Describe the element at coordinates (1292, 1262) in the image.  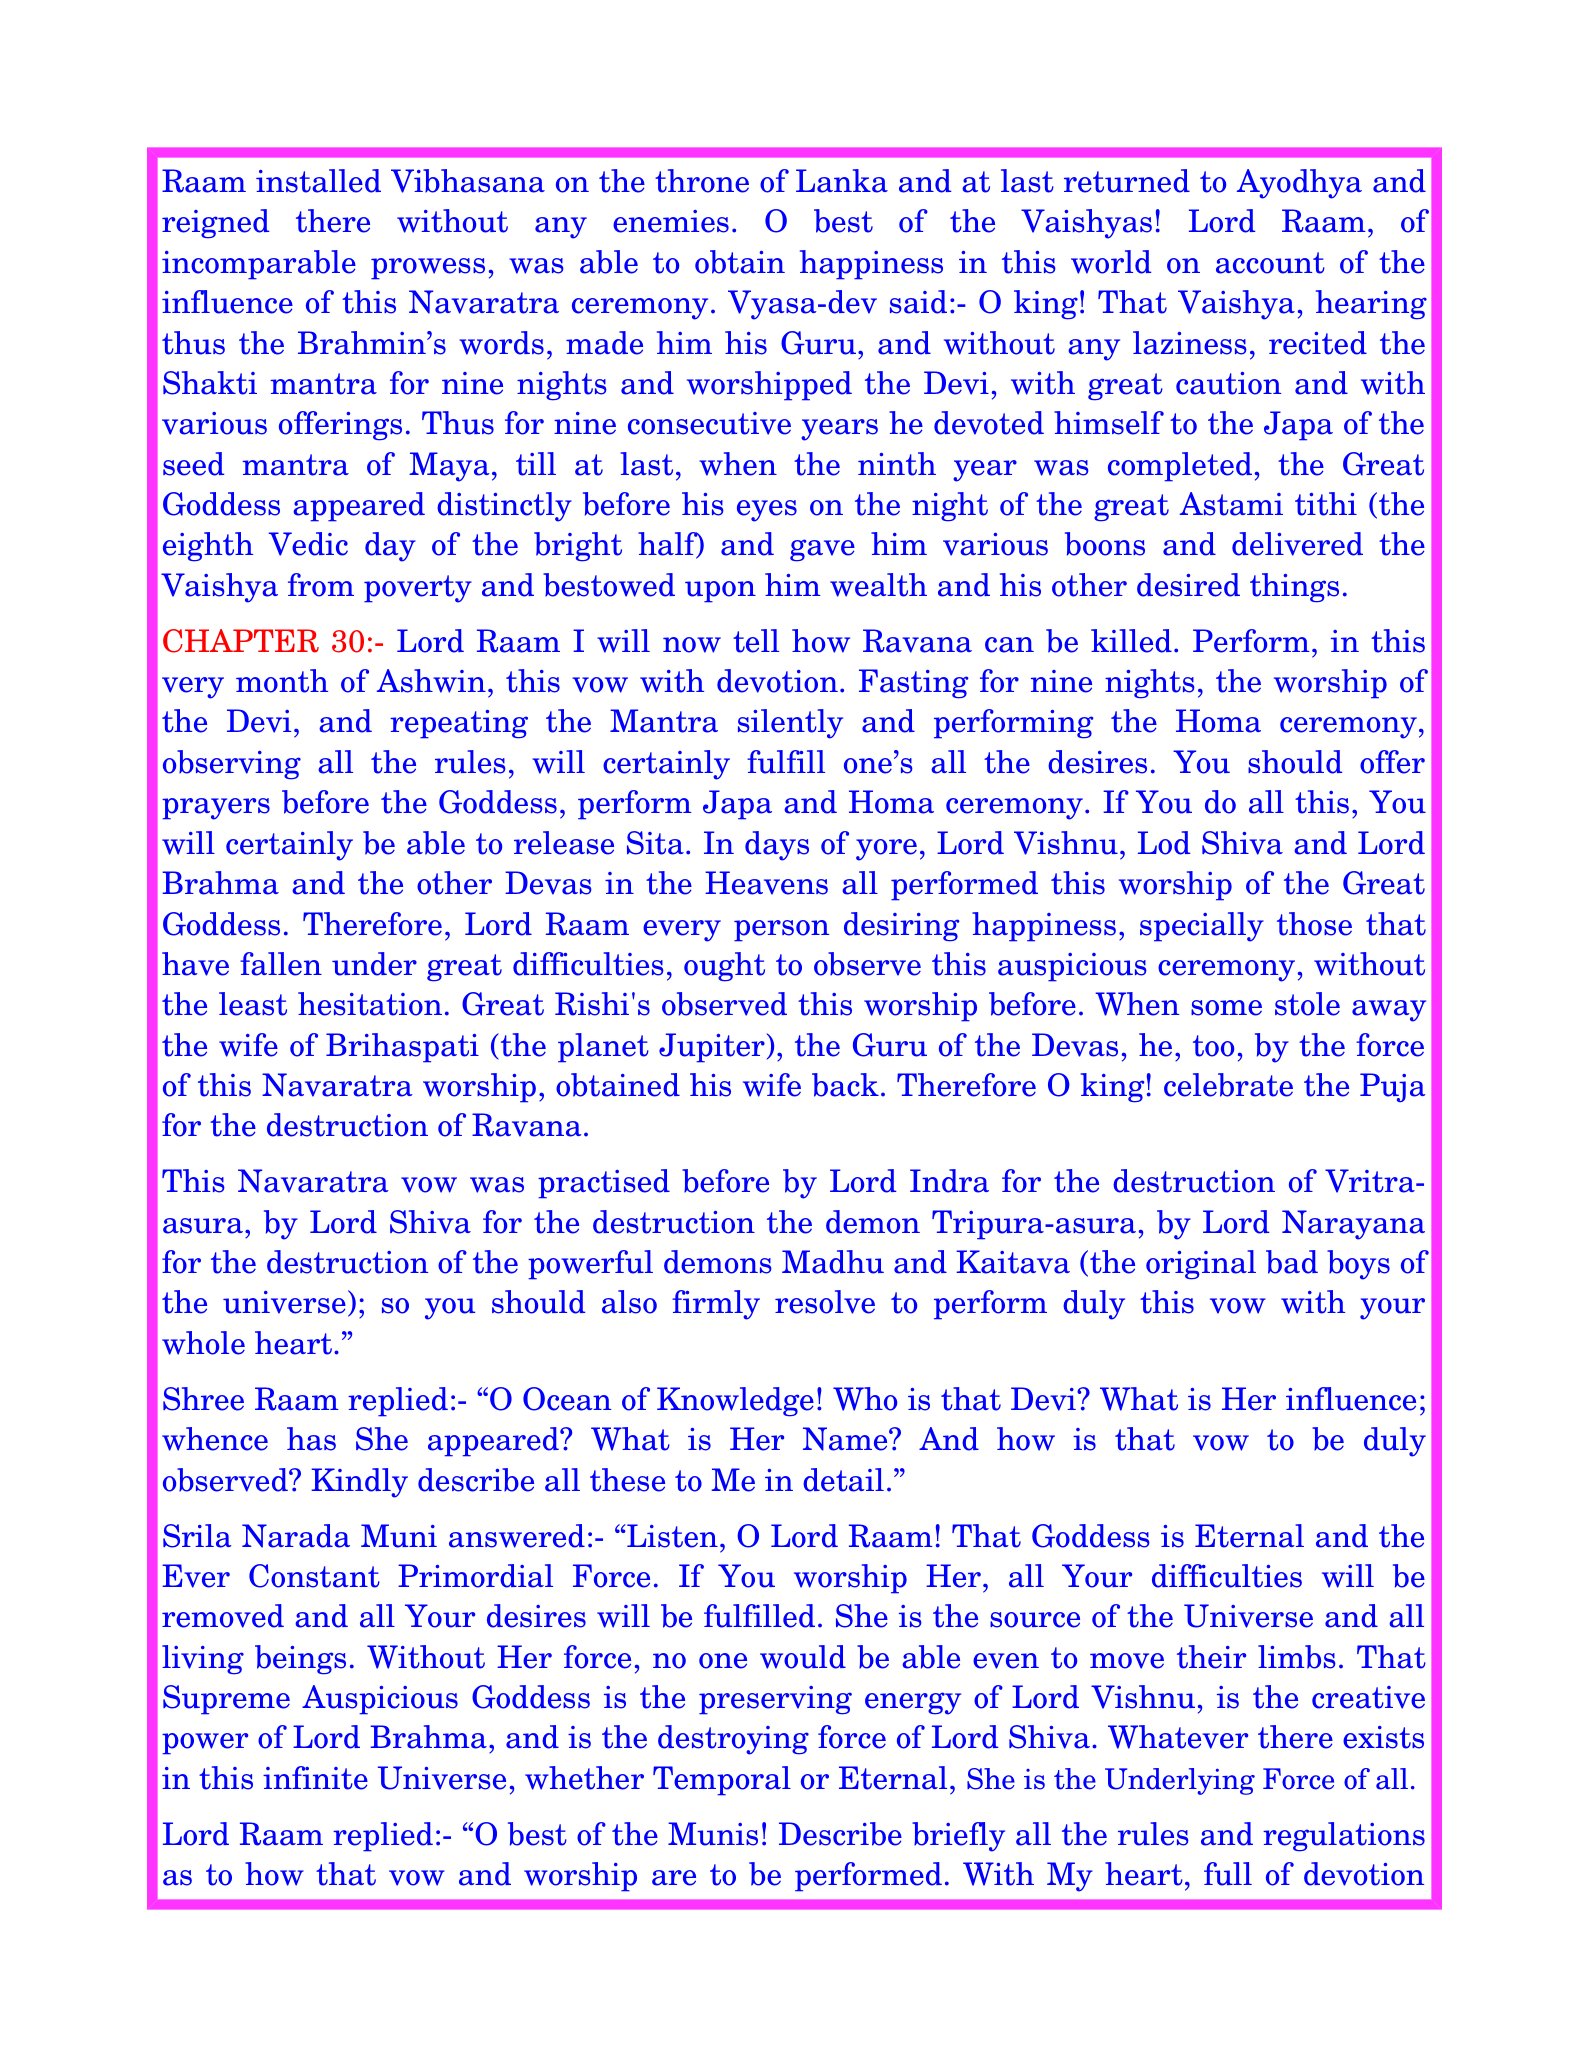
I see `bad` at that location.
